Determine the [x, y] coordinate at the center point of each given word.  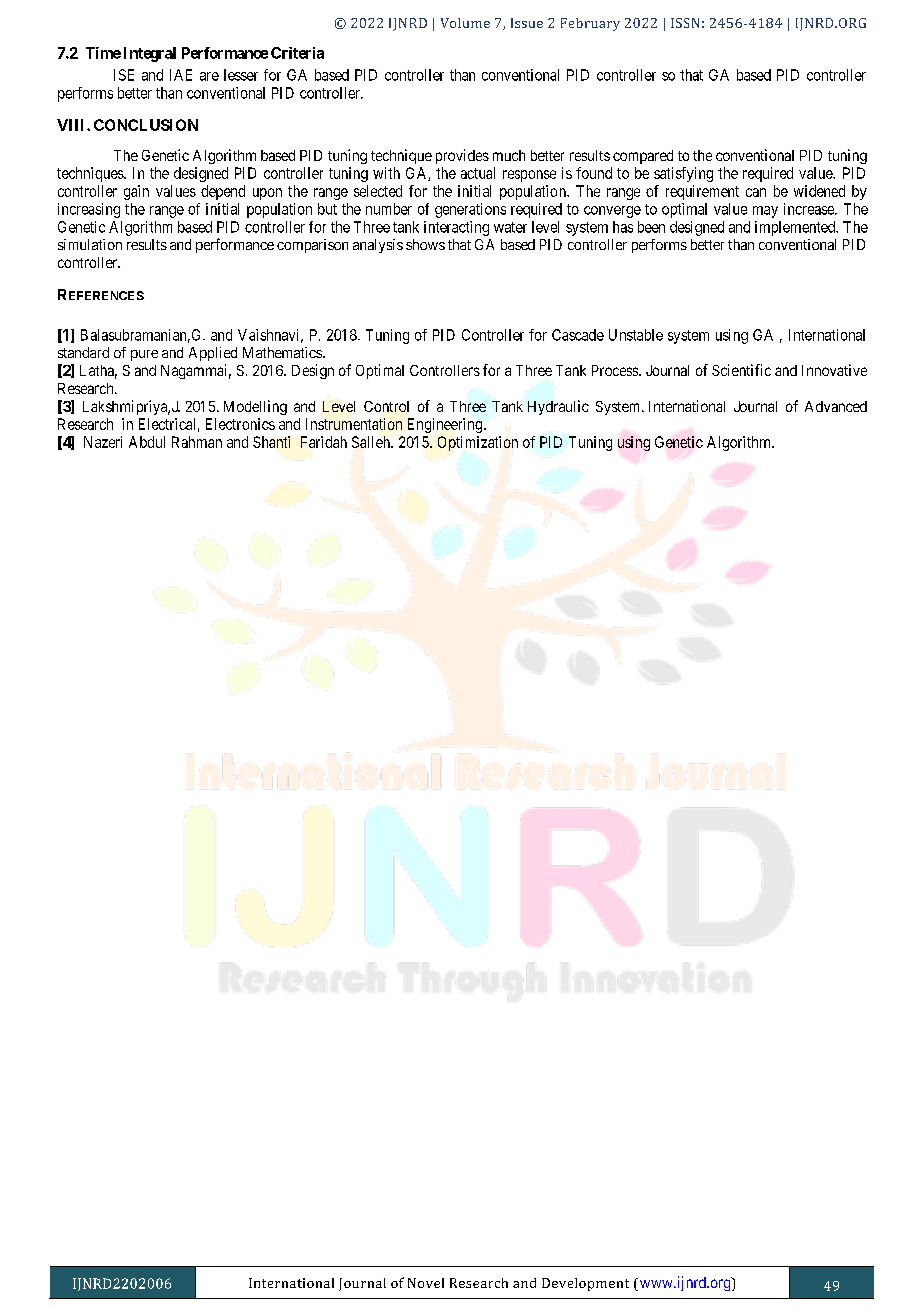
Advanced [836, 406]
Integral [150, 54]
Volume [465, 23]
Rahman [197, 442]
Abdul [147, 442]
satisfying [683, 174]
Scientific [741, 370]
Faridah [324, 442]
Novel [426, 1283]
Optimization [478, 443]
